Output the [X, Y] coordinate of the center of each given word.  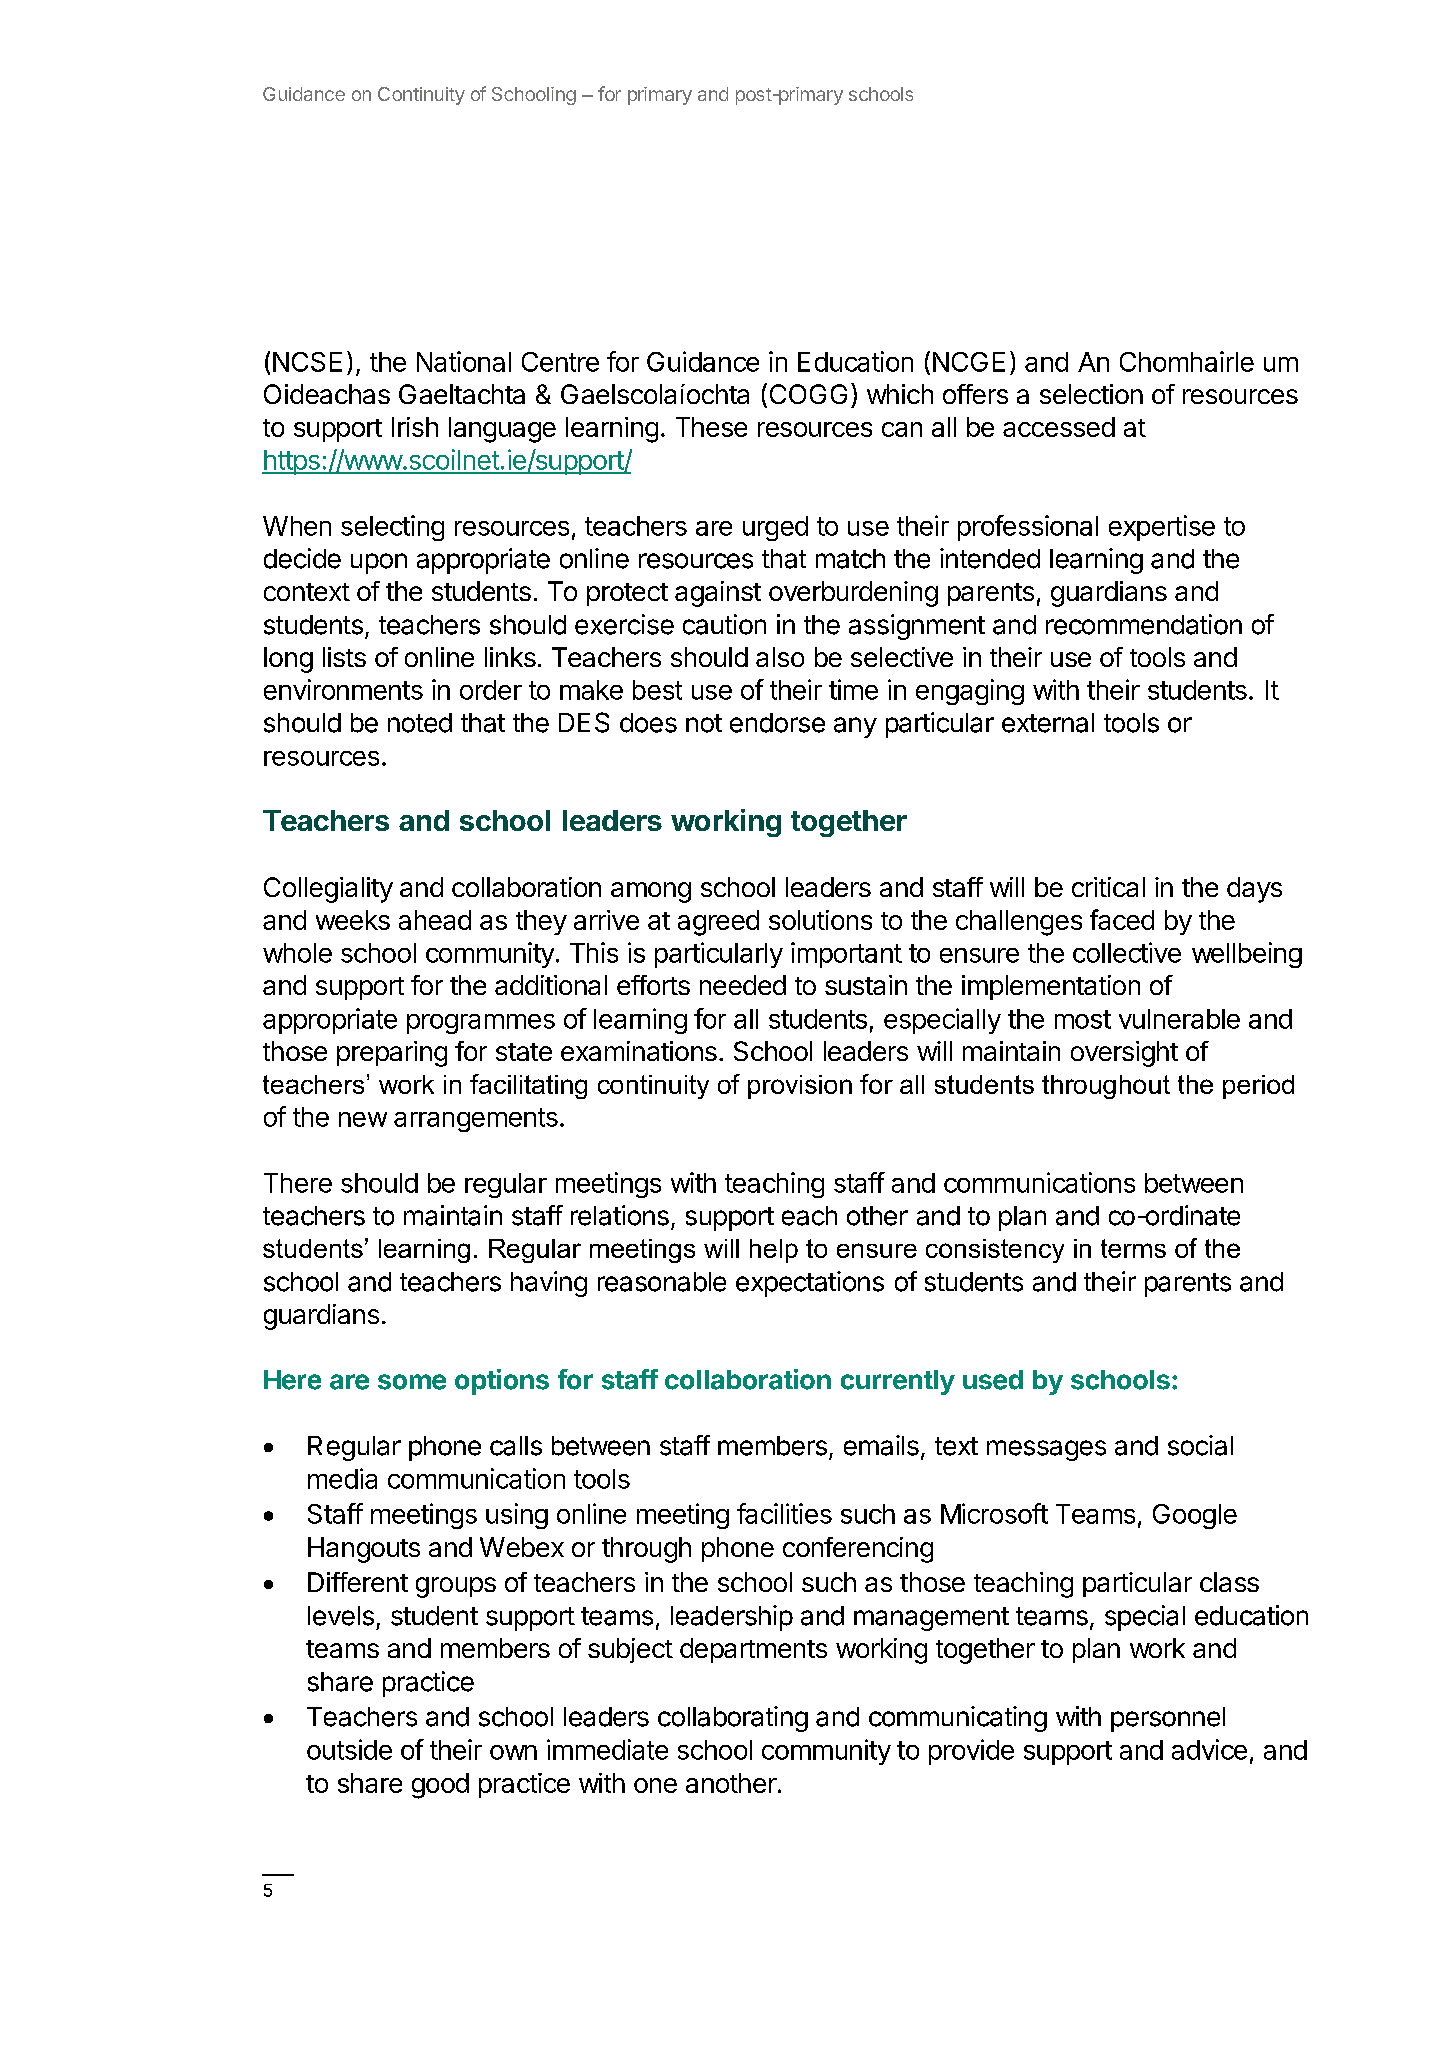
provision [800, 1087]
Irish [415, 427]
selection [1091, 394]
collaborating [733, 1719]
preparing [392, 1054]
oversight [1124, 1054]
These [711, 427]
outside [349, 1749]
